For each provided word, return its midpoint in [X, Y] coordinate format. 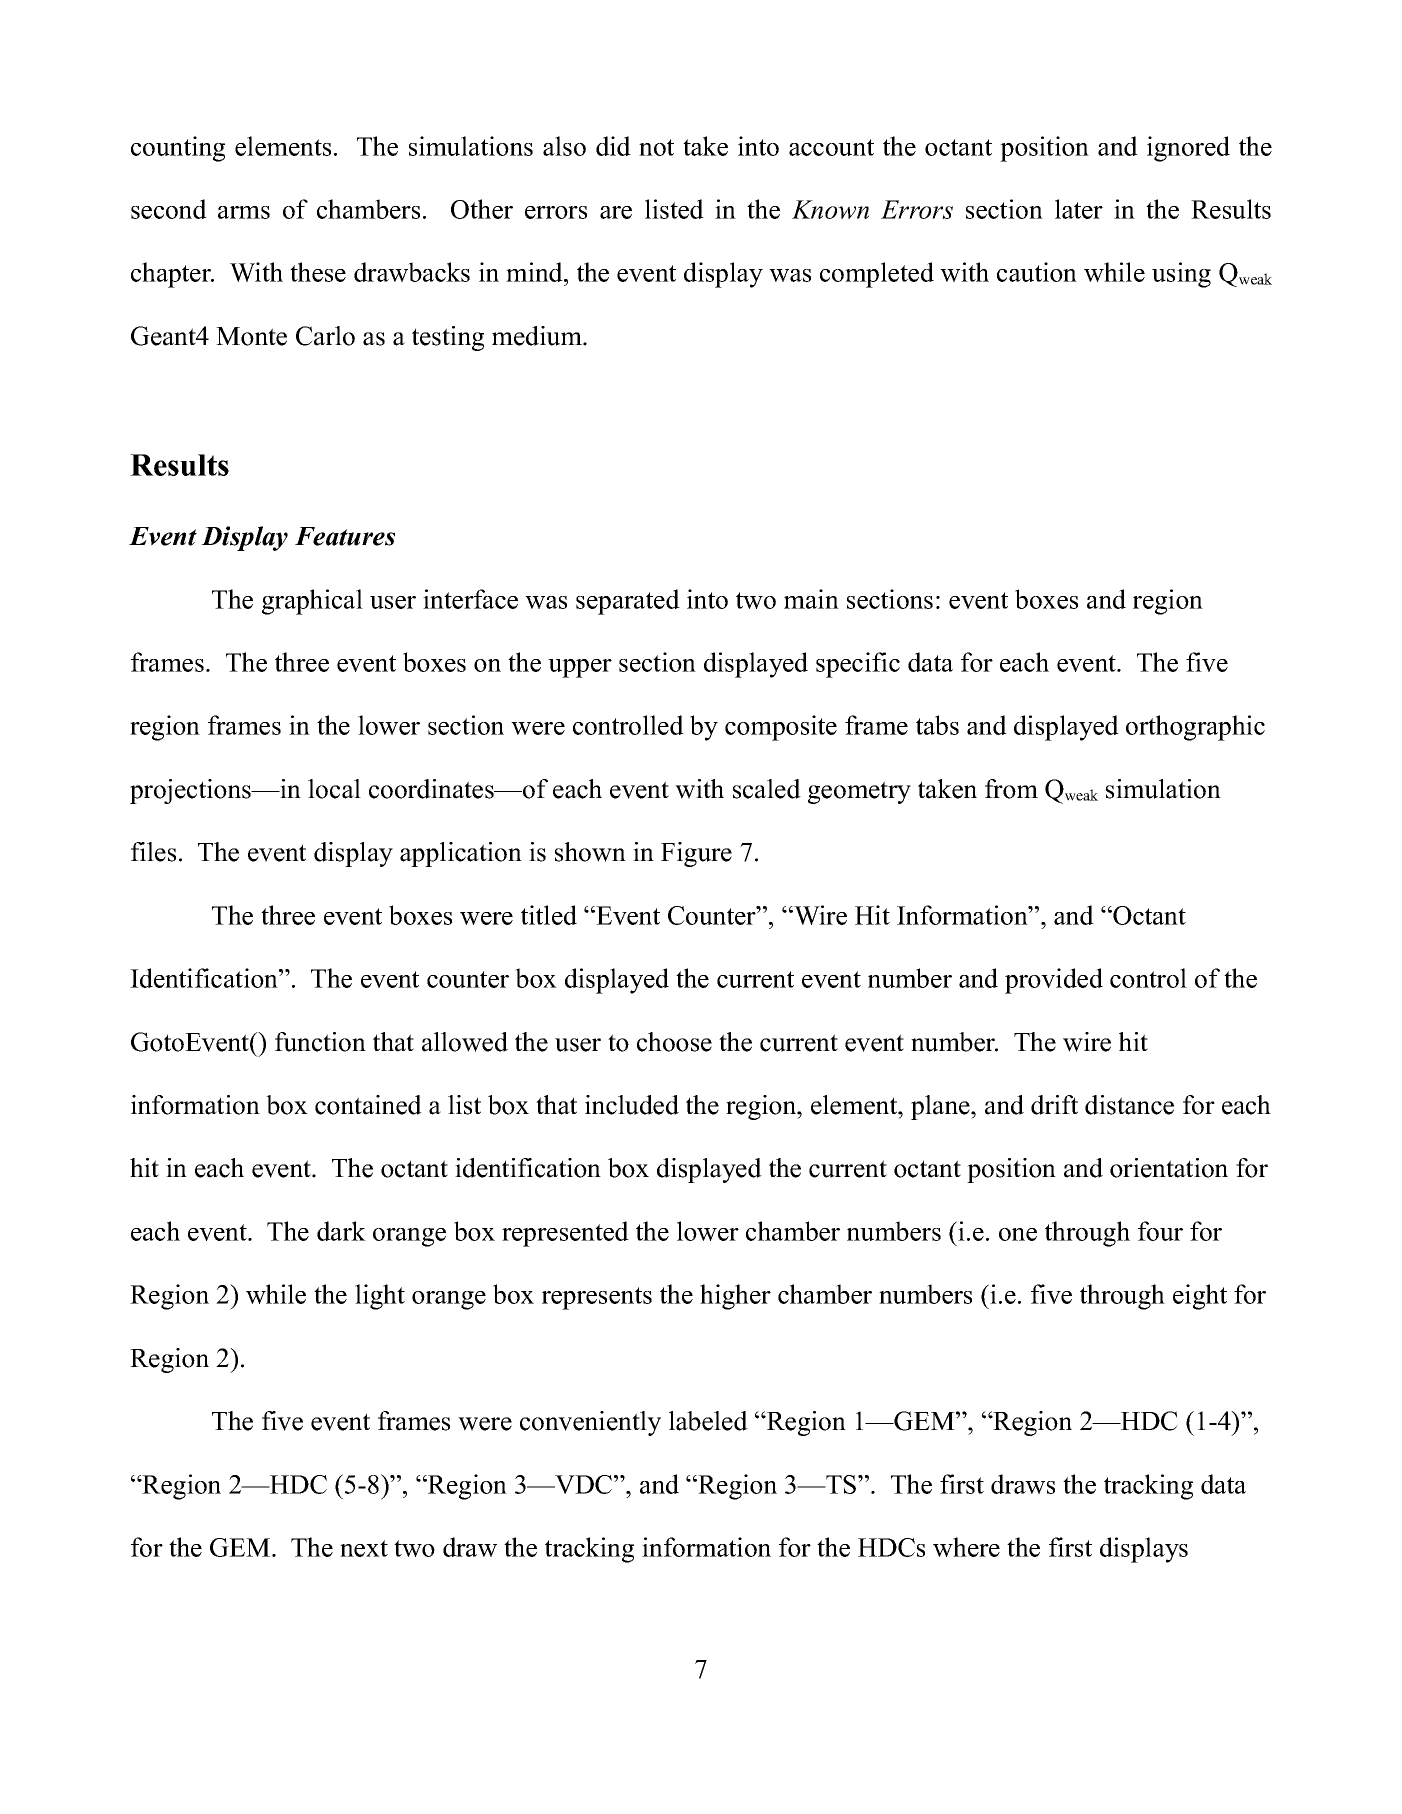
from [1011, 789]
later [1079, 209]
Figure [696, 854]
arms [244, 212]
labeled [708, 1421]
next [364, 1548]
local [334, 789]
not [656, 147]
